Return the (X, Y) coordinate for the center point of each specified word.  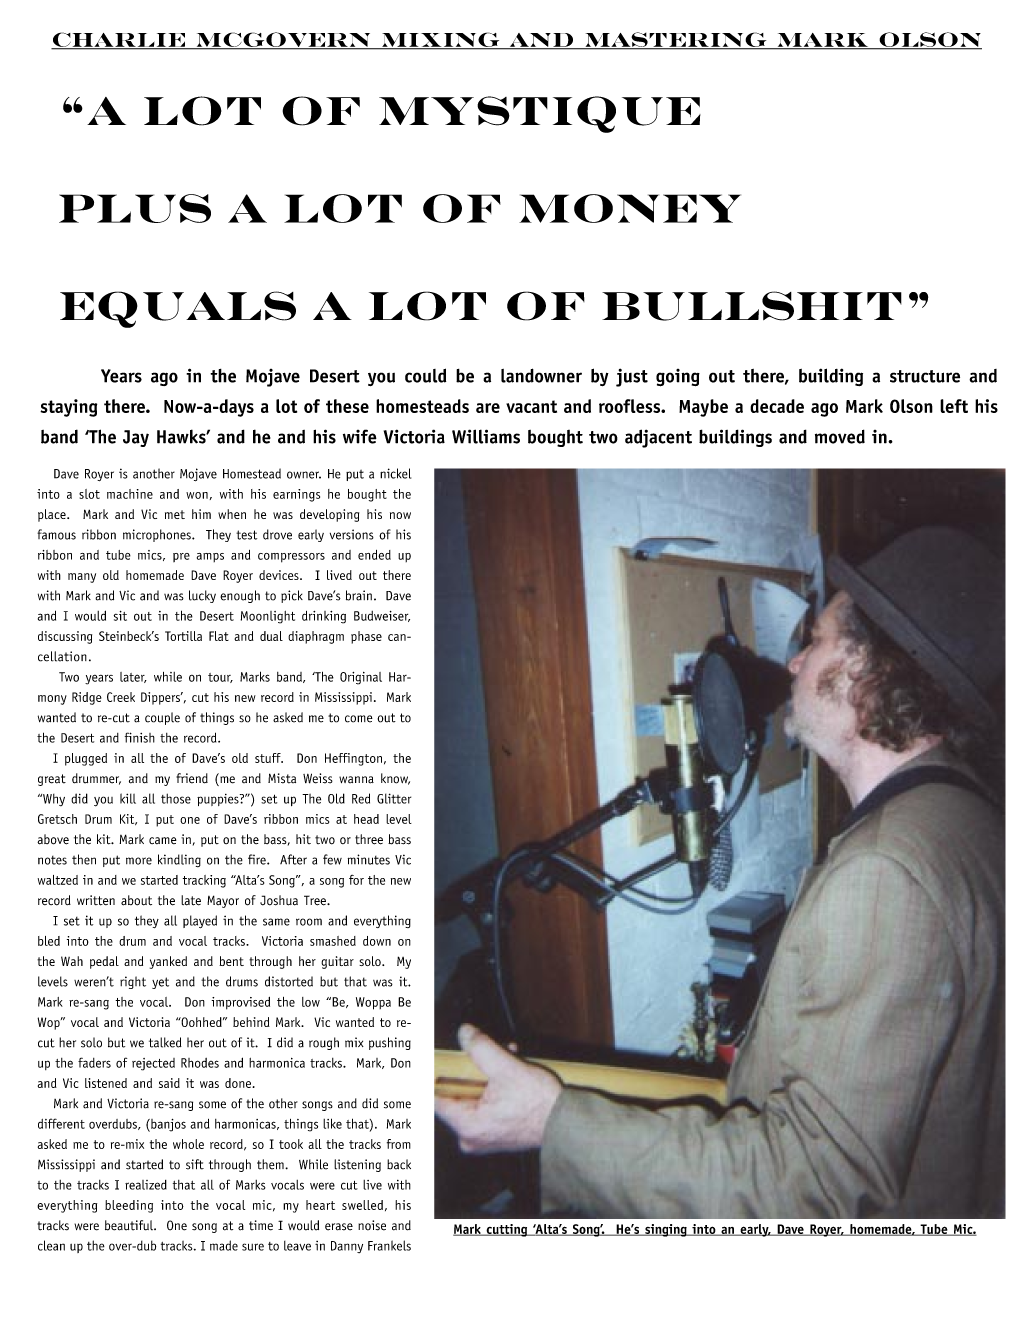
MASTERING (676, 40)
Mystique (540, 114)
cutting (507, 1230)
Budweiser (382, 616)
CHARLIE (119, 40)
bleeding (129, 1206)
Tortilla (183, 636)
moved (840, 436)
